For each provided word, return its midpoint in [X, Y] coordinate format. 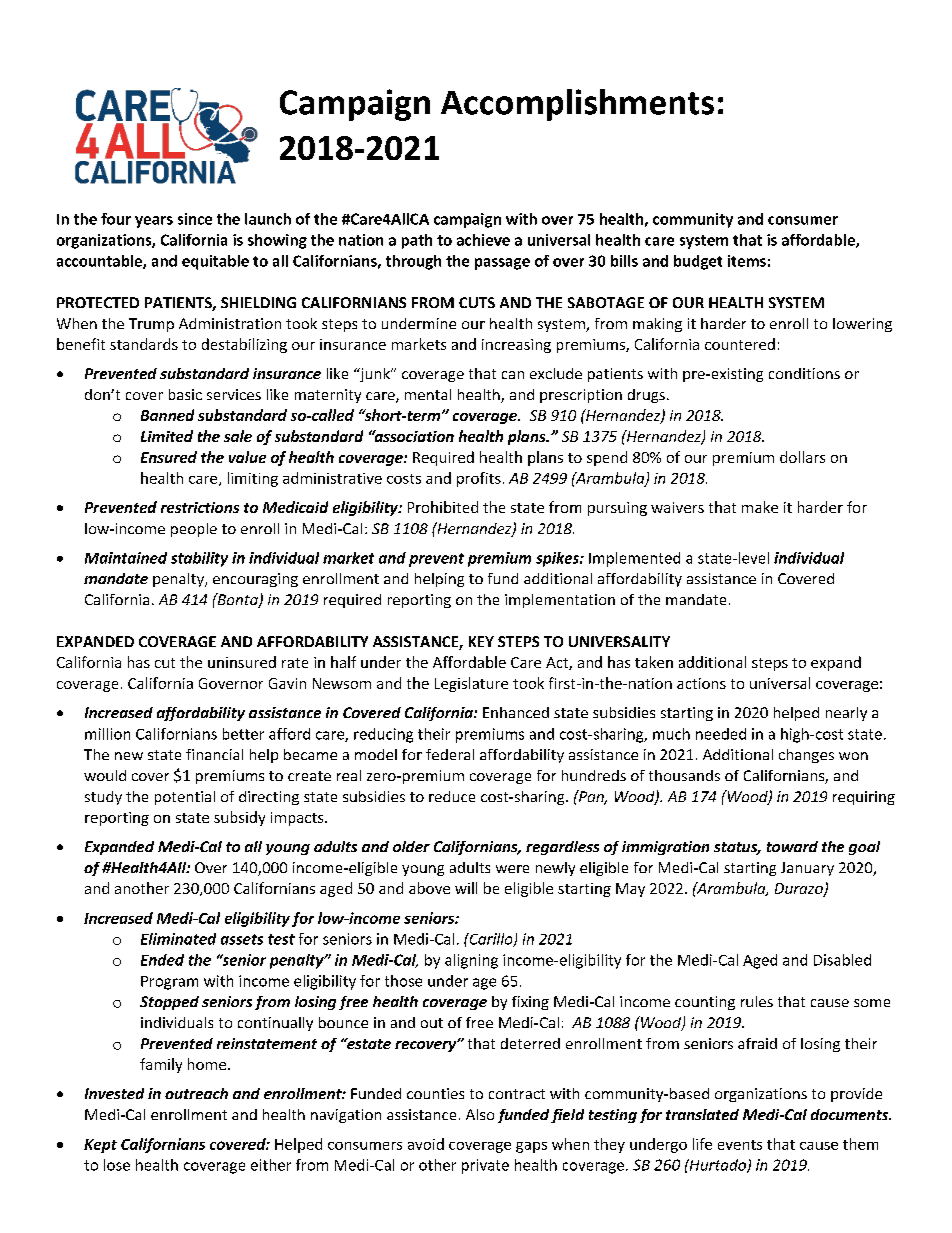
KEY [481, 641]
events [740, 1145]
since [195, 219]
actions [701, 683]
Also [480, 1114]
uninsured [242, 662]
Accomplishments [577, 105]
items [747, 261]
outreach [196, 1093]
